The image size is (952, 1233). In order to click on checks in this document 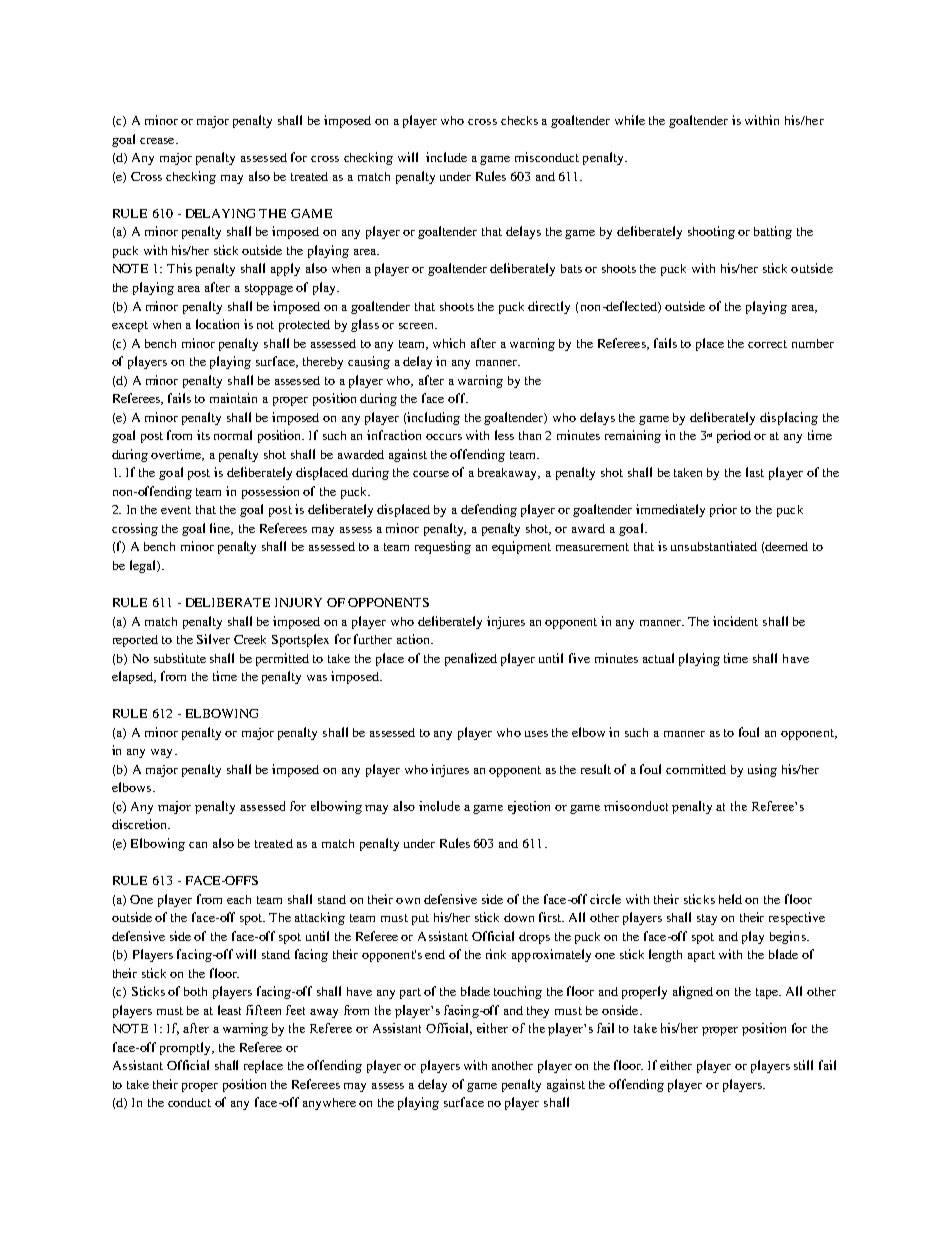, I will do `click(519, 120)`.
